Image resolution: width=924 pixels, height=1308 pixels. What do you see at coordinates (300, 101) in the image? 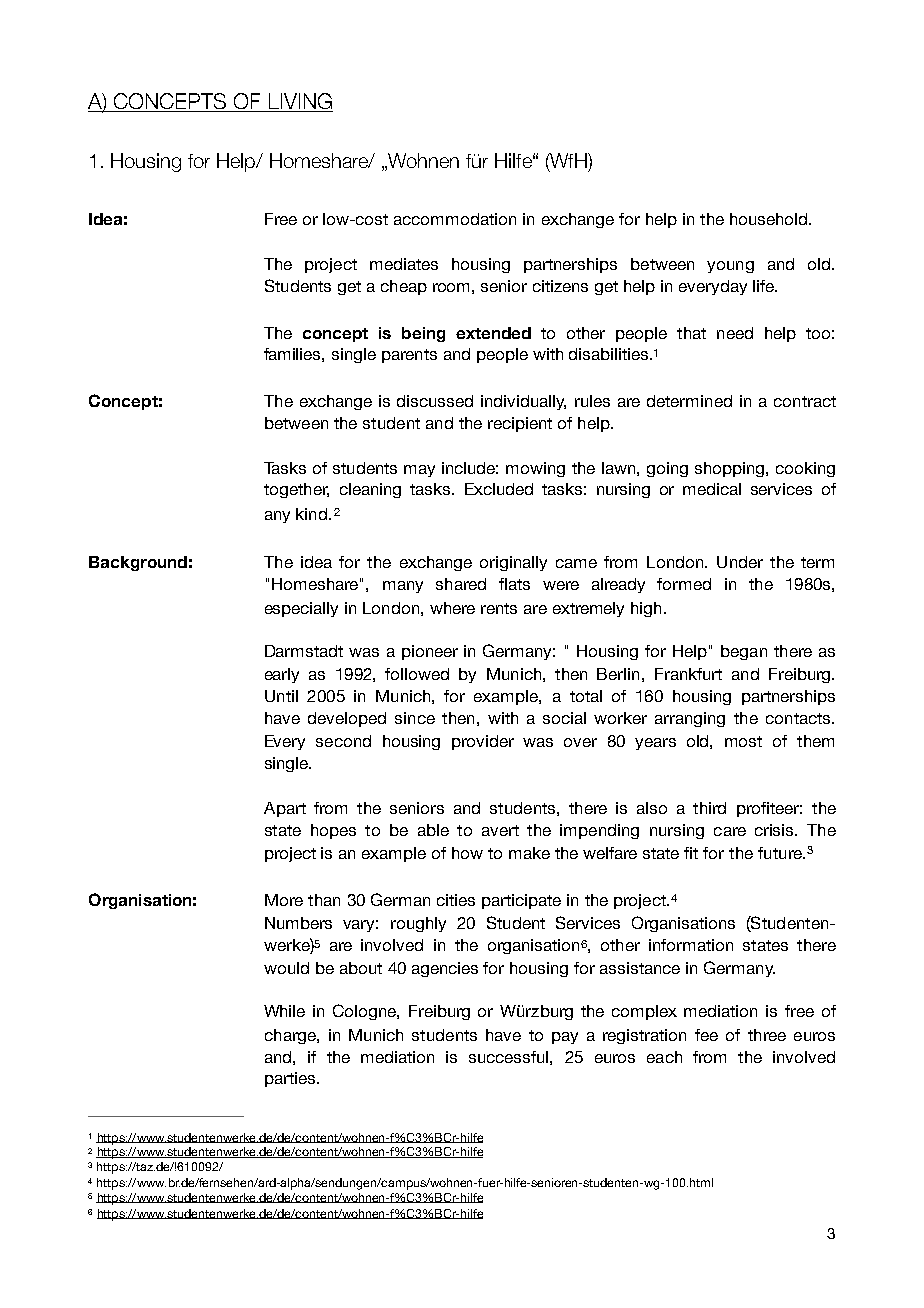
I see `LIVING` at bounding box center [300, 101].
